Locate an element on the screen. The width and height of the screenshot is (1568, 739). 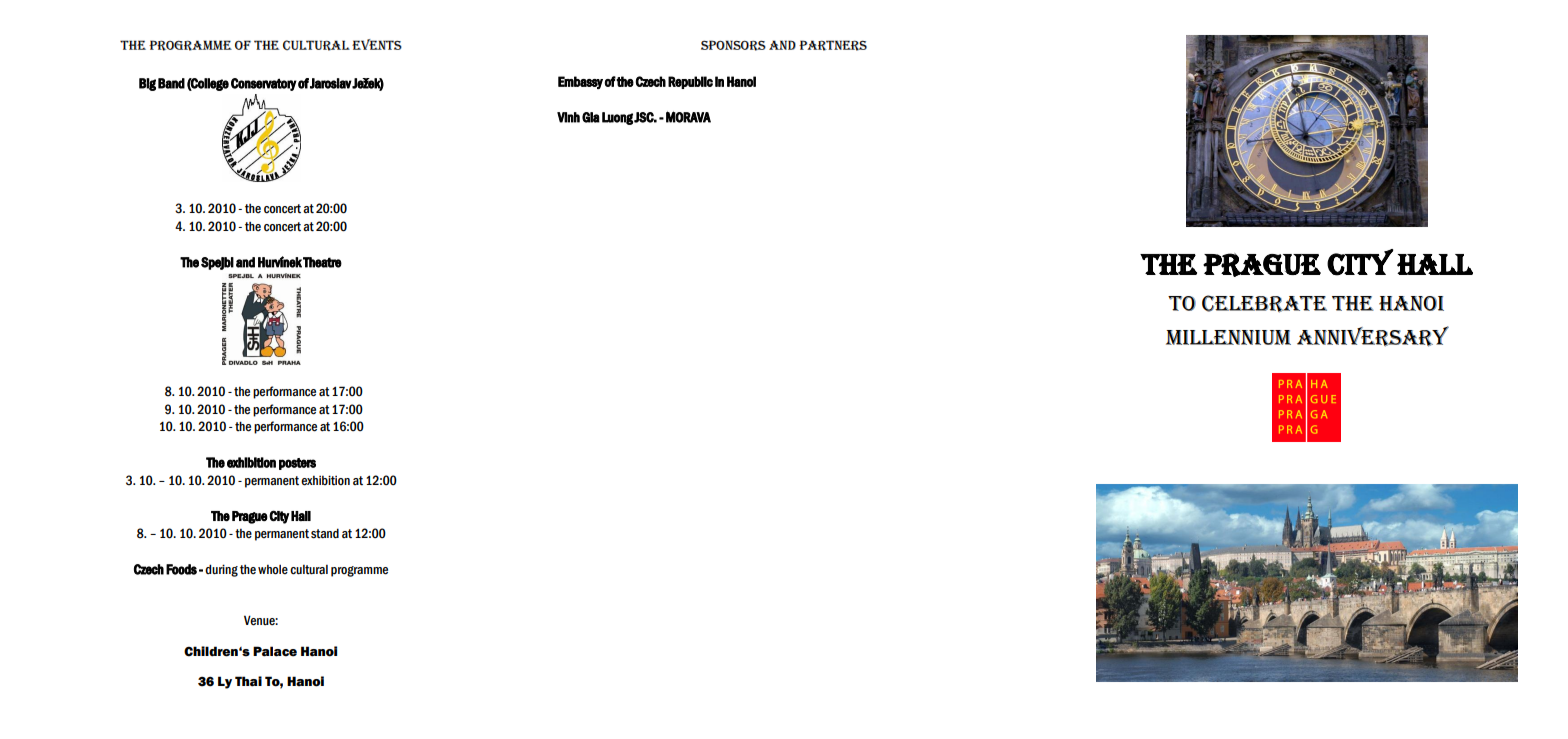
Palace is located at coordinates (275, 651).
